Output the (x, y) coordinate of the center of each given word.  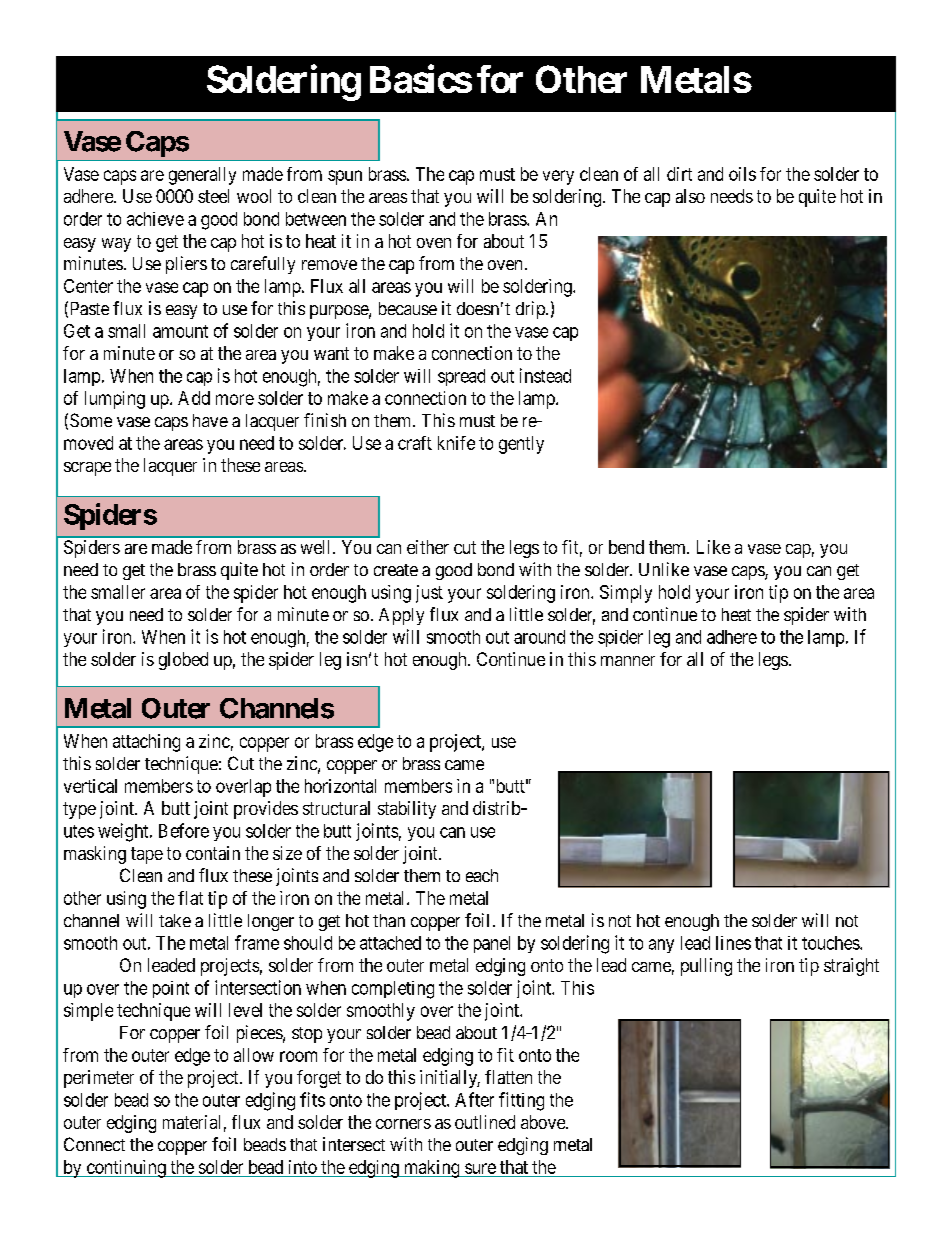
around (539, 637)
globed (183, 661)
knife (456, 443)
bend (626, 547)
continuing (126, 1169)
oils (742, 174)
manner (628, 661)
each (482, 875)
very (558, 177)
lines (733, 943)
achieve (155, 219)
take (175, 920)
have (210, 420)
